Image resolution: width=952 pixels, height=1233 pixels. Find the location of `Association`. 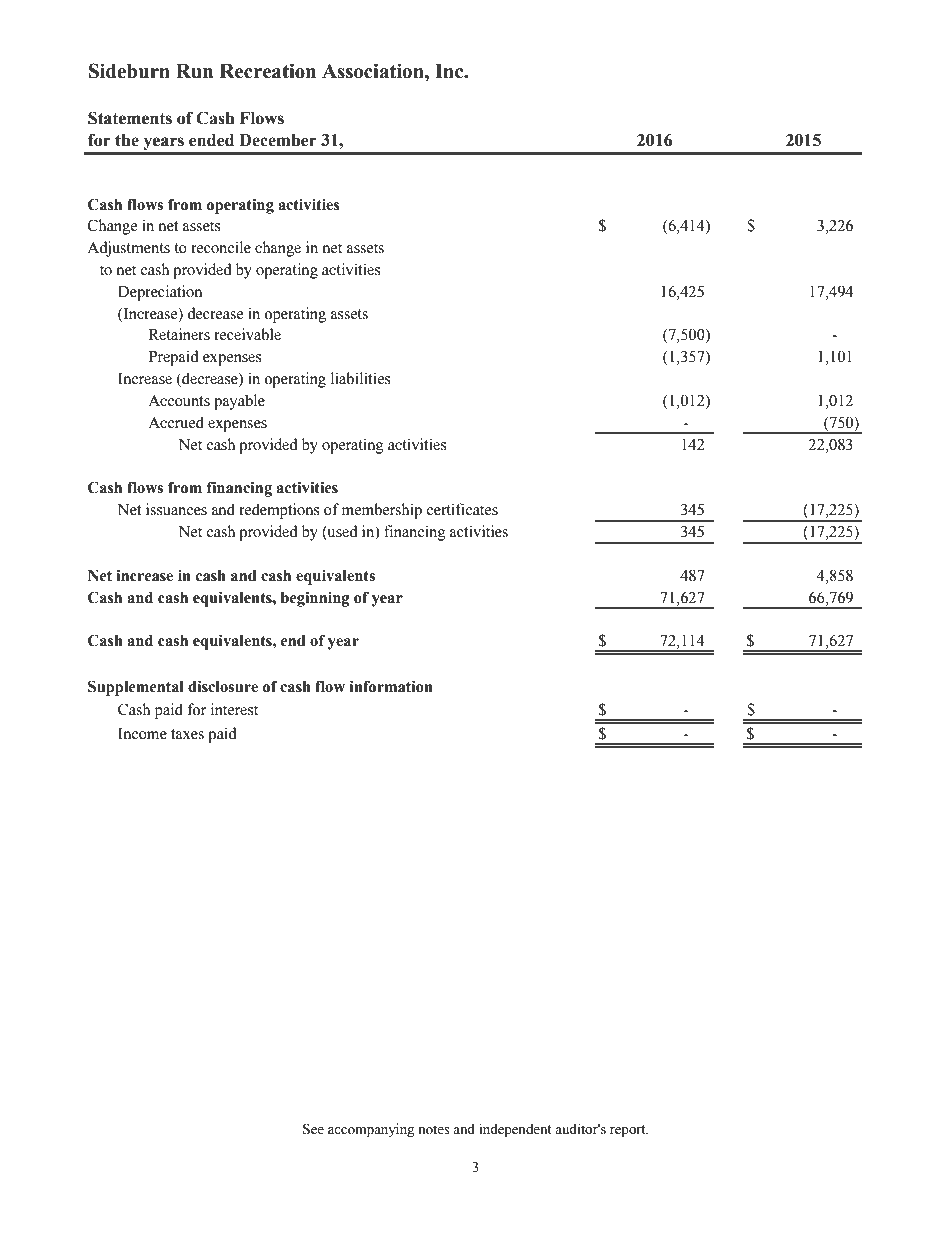

Association is located at coordinates (374, 71).
